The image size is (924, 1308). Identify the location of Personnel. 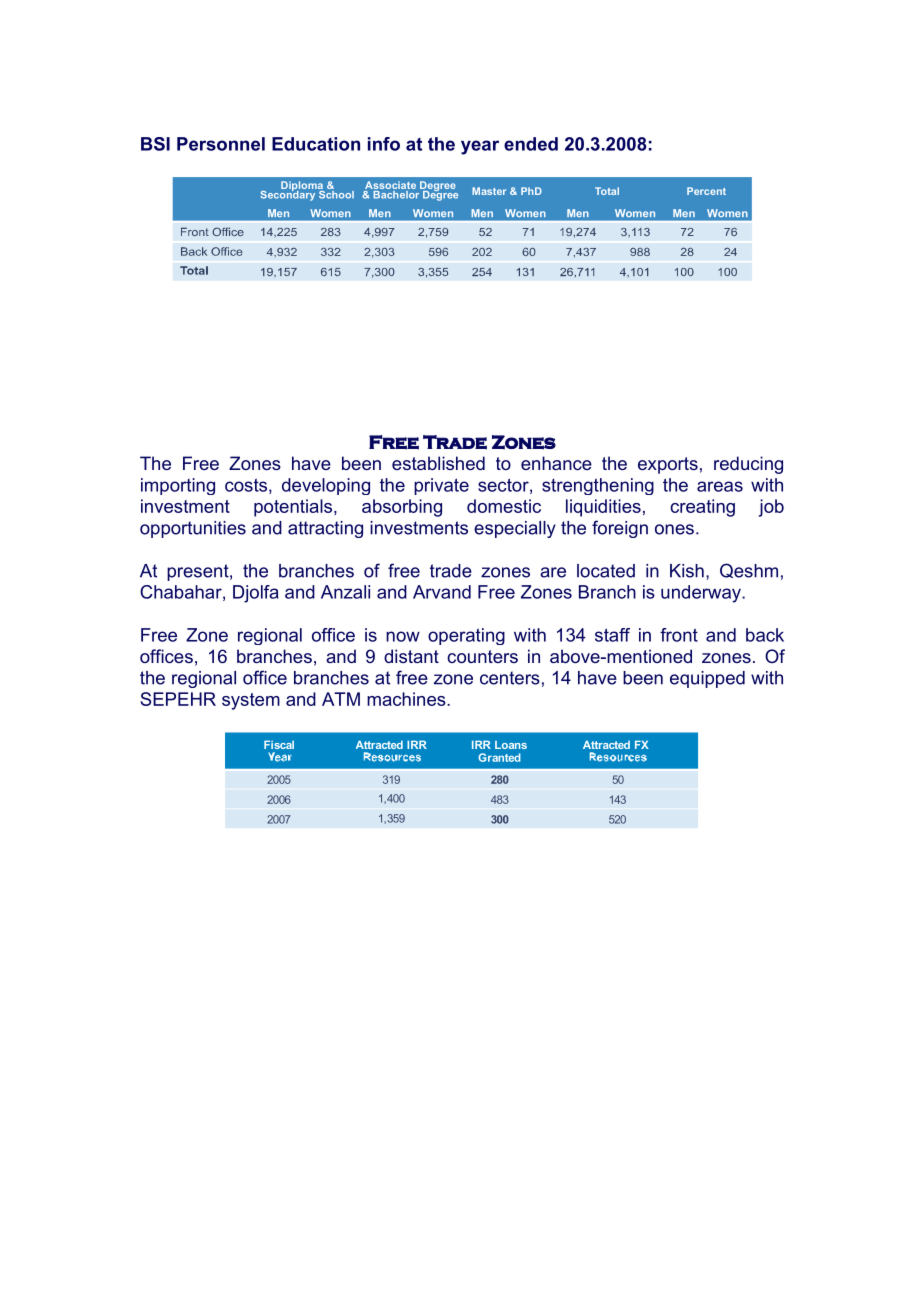
(221, 144).
